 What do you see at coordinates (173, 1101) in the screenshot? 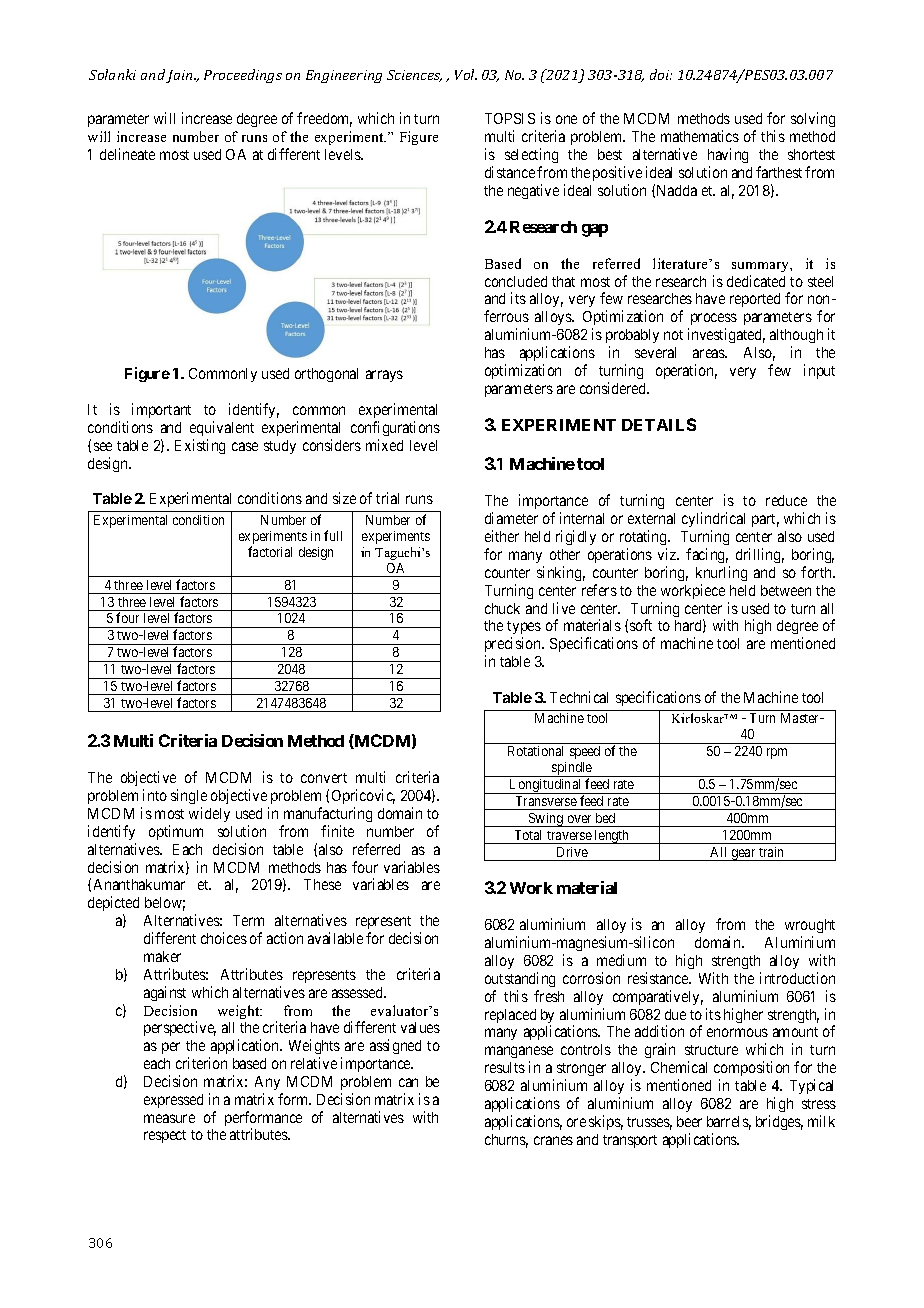
I see `expressed` at bounding box center [173, 1101].
